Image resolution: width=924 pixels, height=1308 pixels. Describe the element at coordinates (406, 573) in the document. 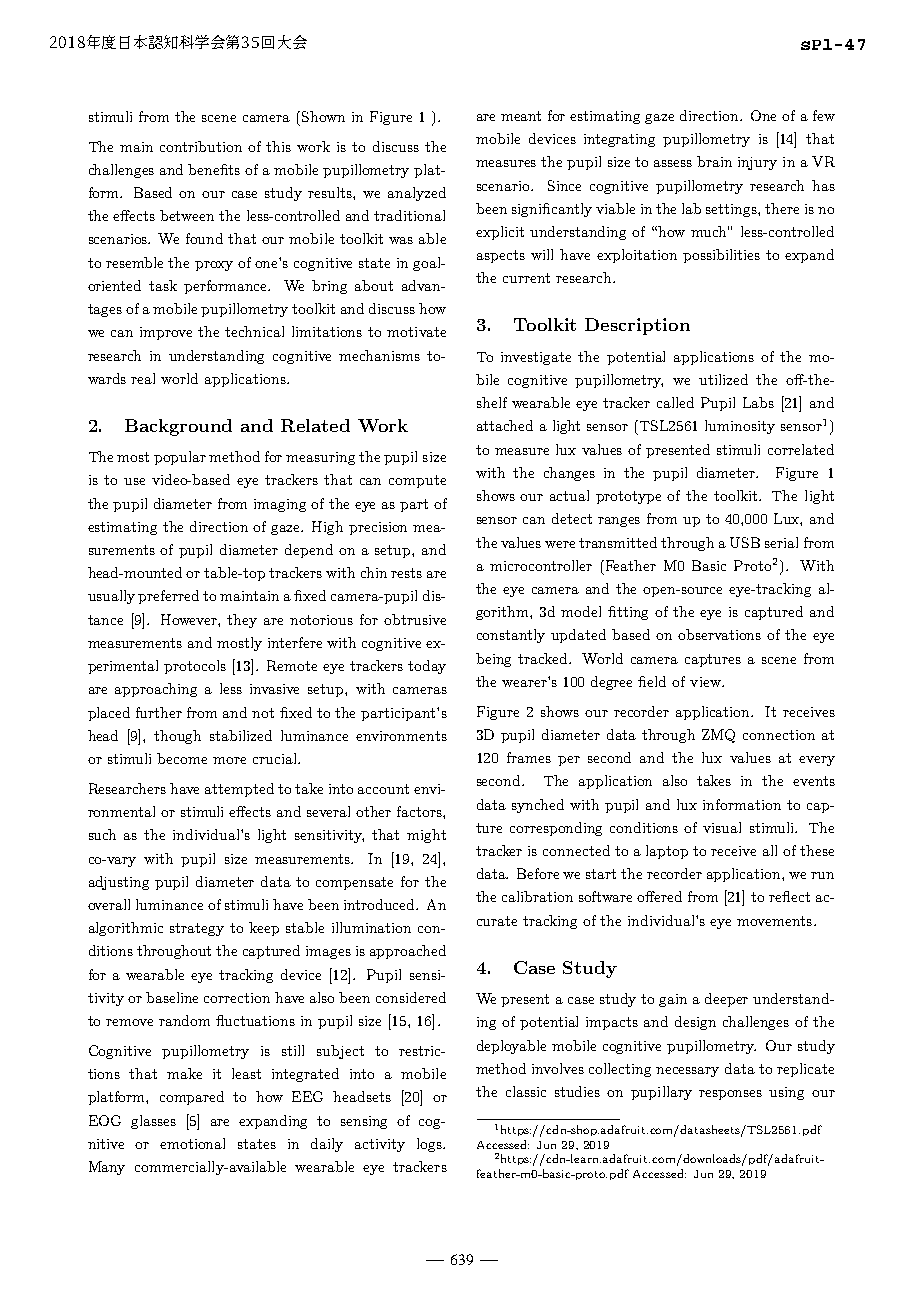

I see `rests` at that location.
